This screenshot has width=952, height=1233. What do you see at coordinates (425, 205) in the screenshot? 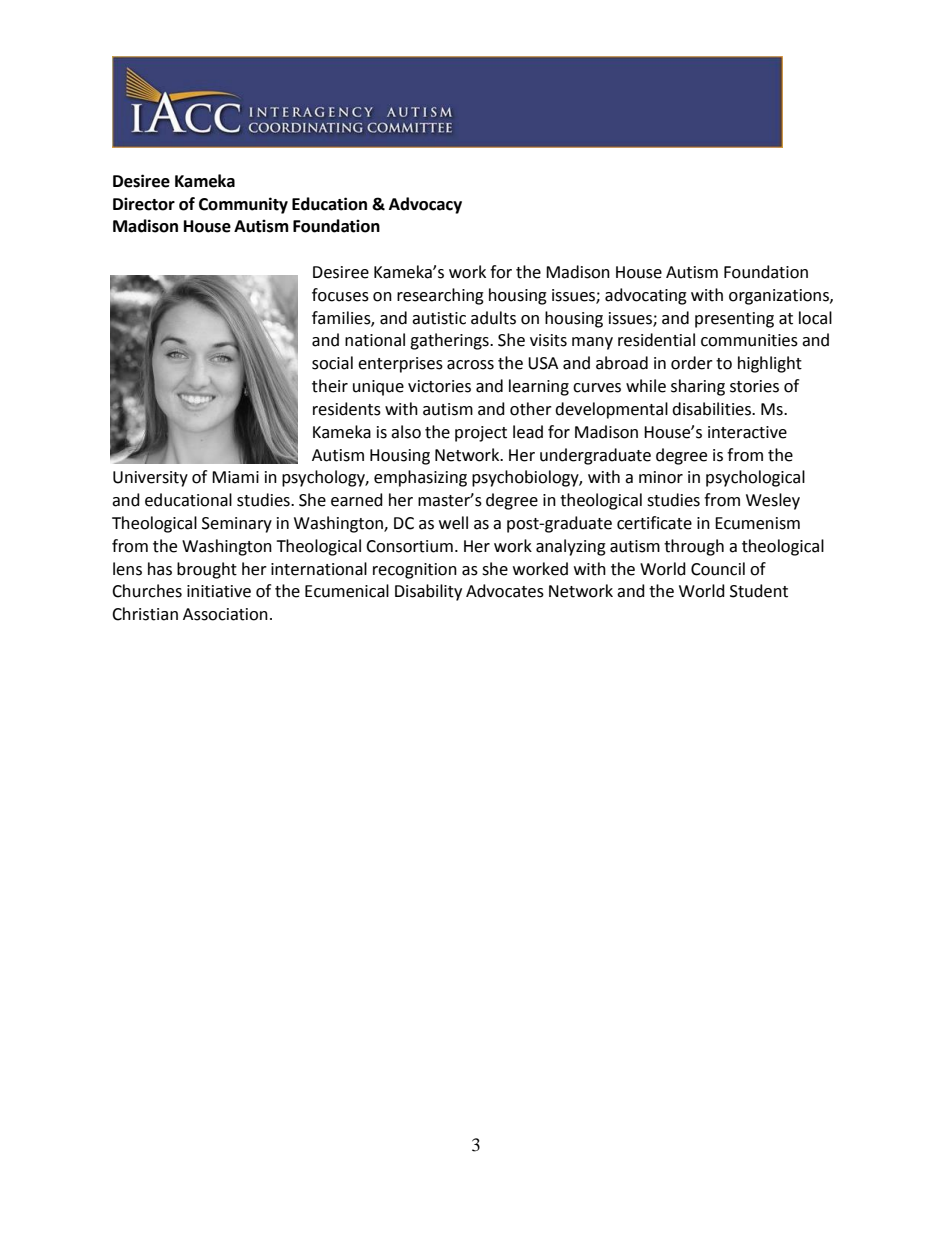
I see `Advocacy` at bounding box center [425, 205].
